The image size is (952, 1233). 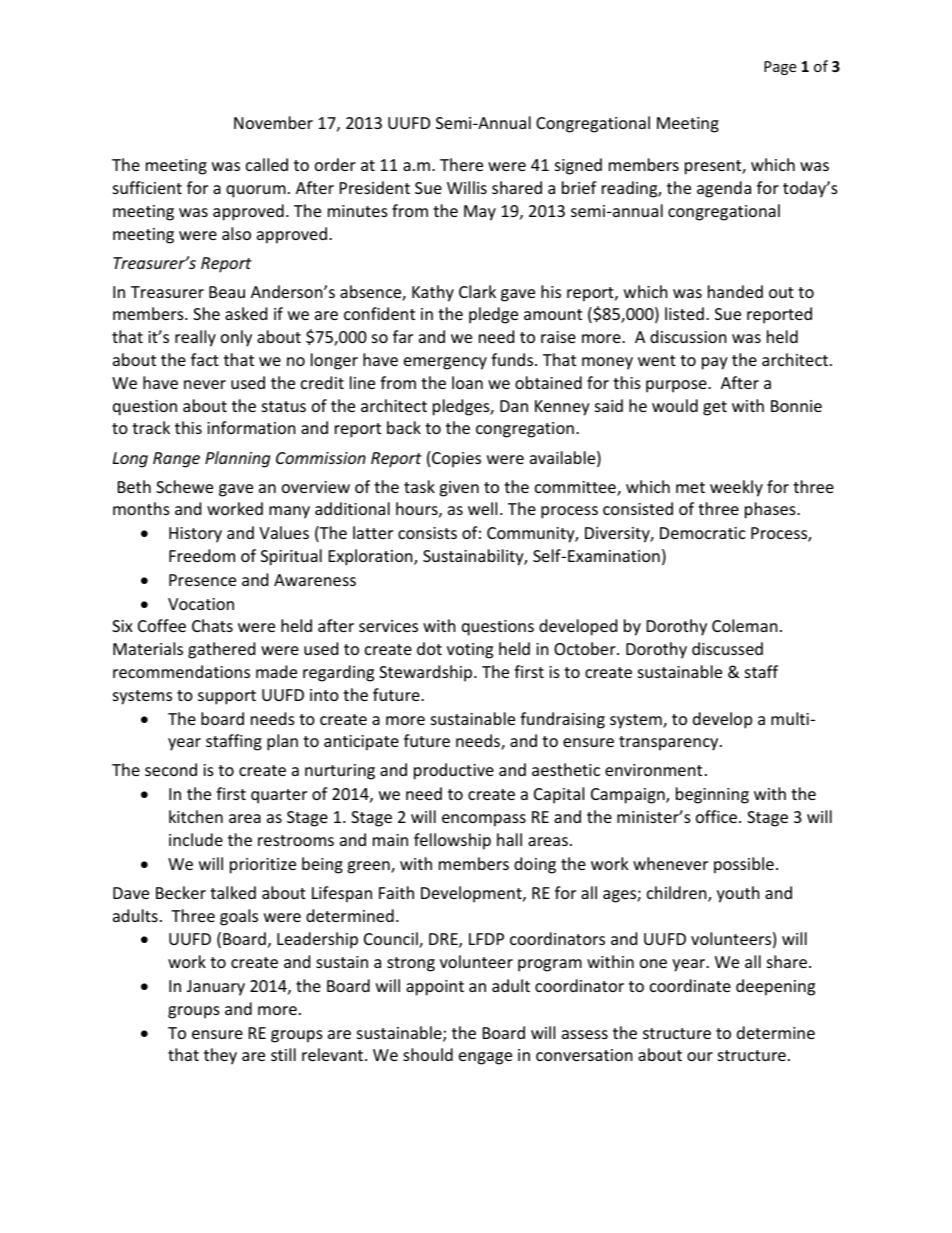 I want to click on Stewardship, so click(x=425, y=673).
